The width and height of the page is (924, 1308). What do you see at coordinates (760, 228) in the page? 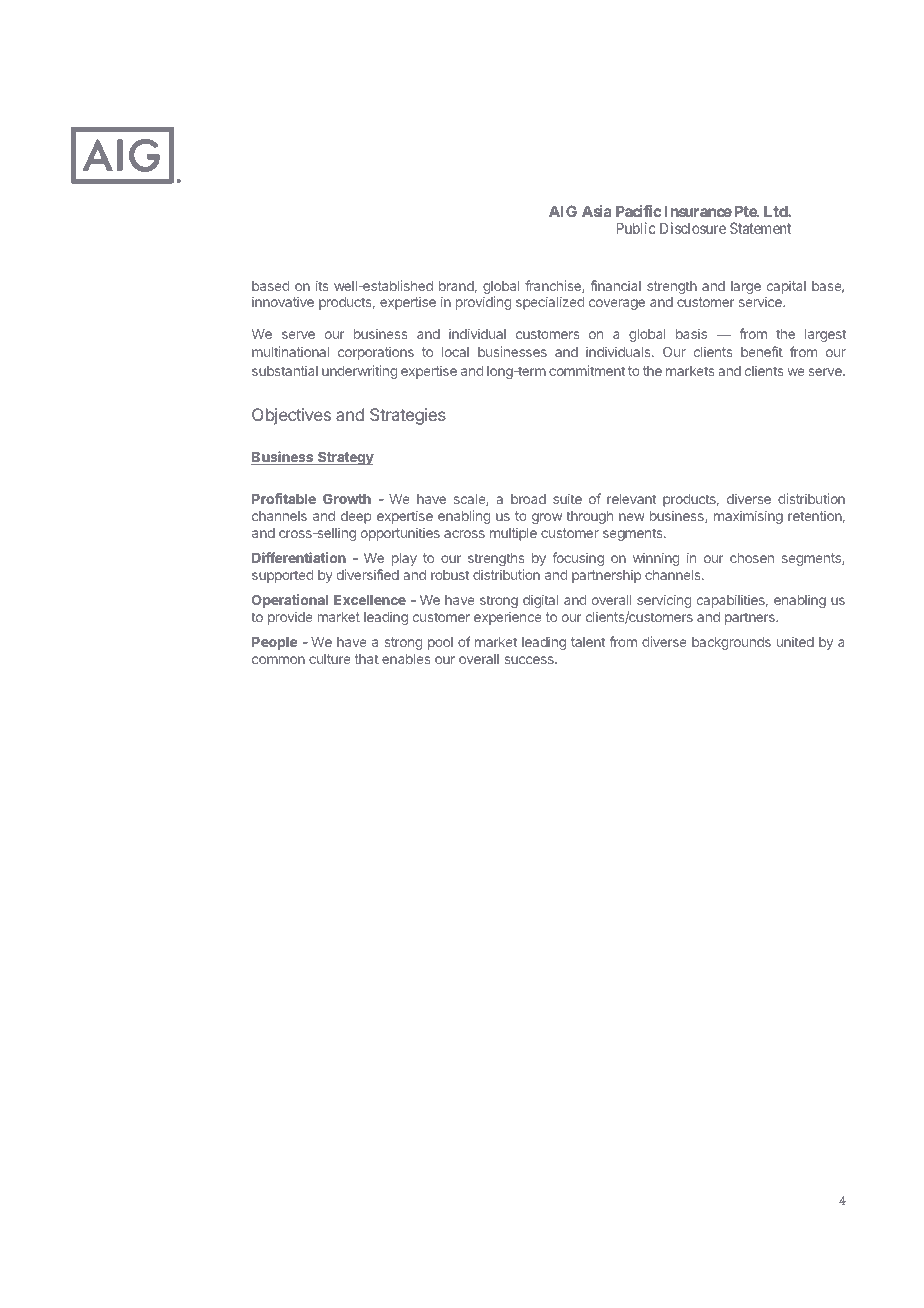
I see `Statement` at bounding box center [760, 228].
